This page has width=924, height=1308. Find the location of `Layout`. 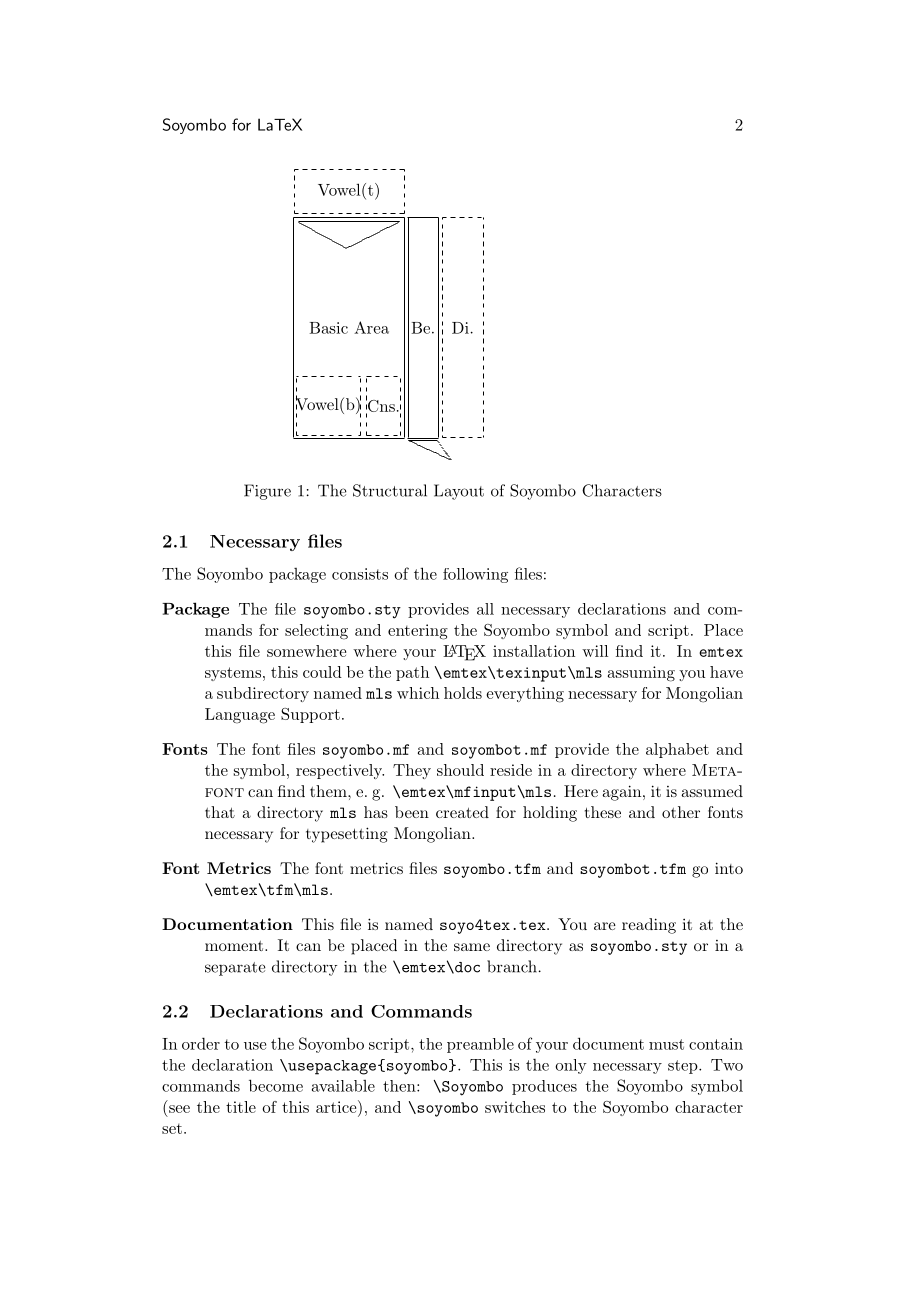

Layout is located at coordinates (459, 492).
